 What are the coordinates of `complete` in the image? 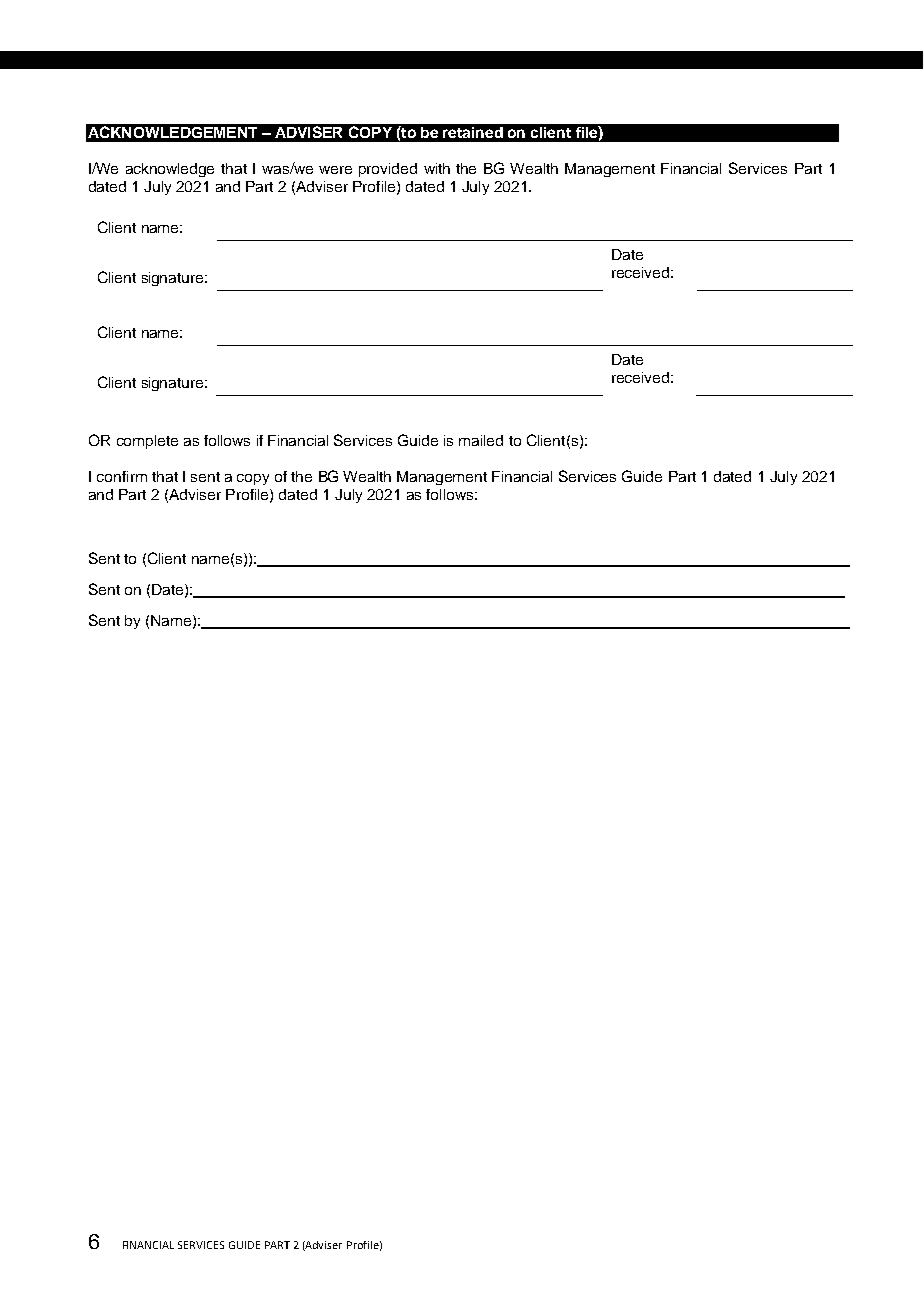 It's located at (147, 442).
